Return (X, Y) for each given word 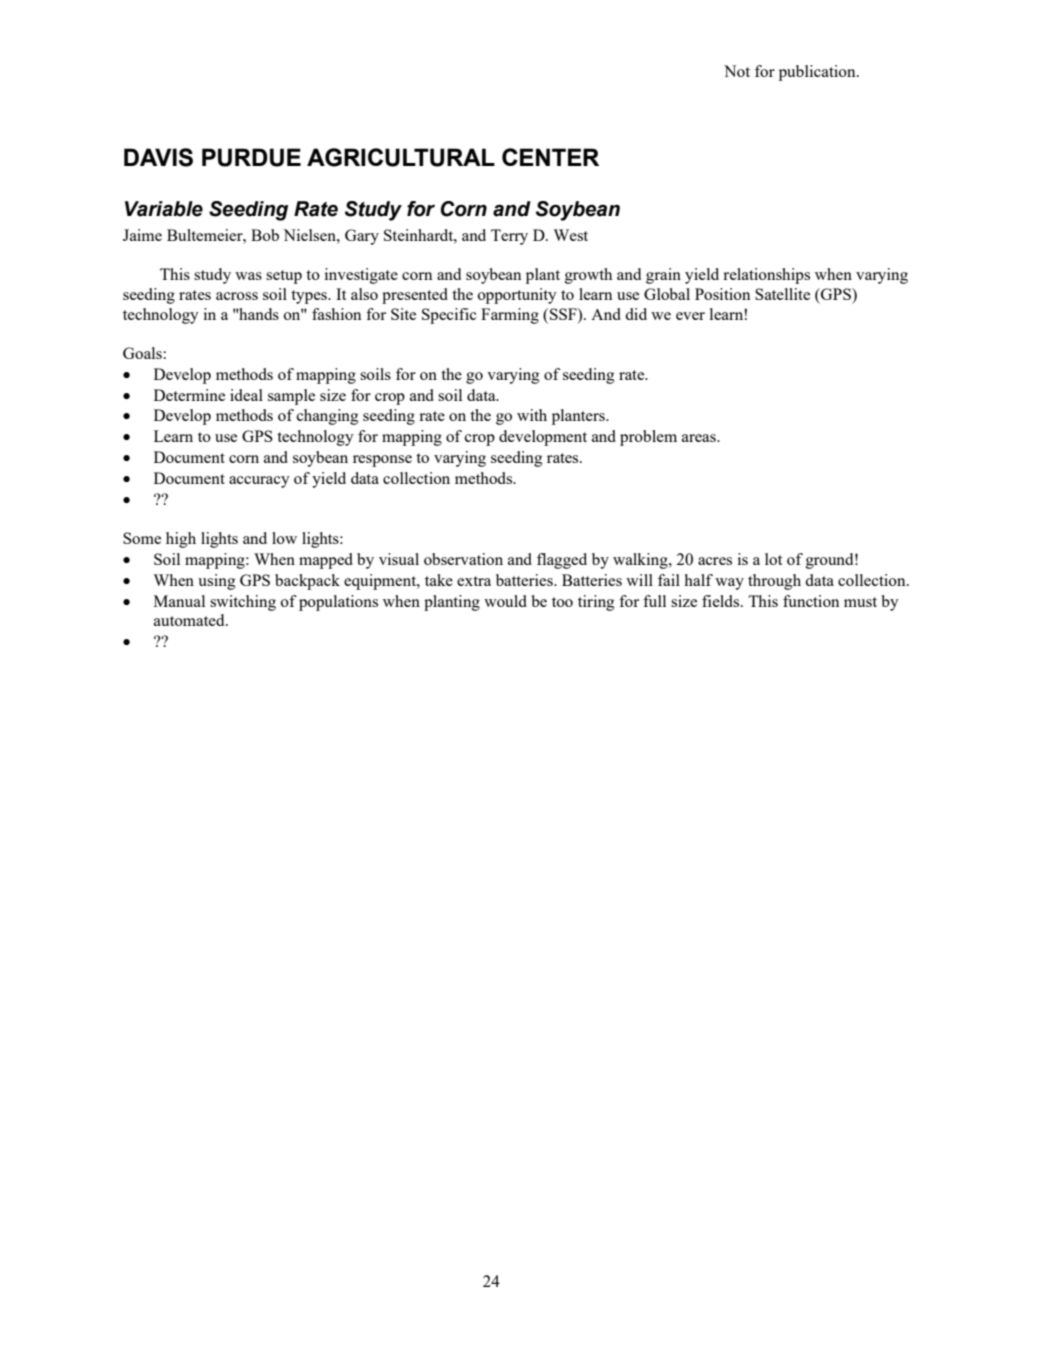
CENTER (550, 157)
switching (243, 603)
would (505, 601)
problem (648, 438)
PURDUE (251, 157)
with (532, 415)
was (248, 276)
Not (737, 71)
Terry (509, 237)
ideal (246, 395)
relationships (766, 276)
